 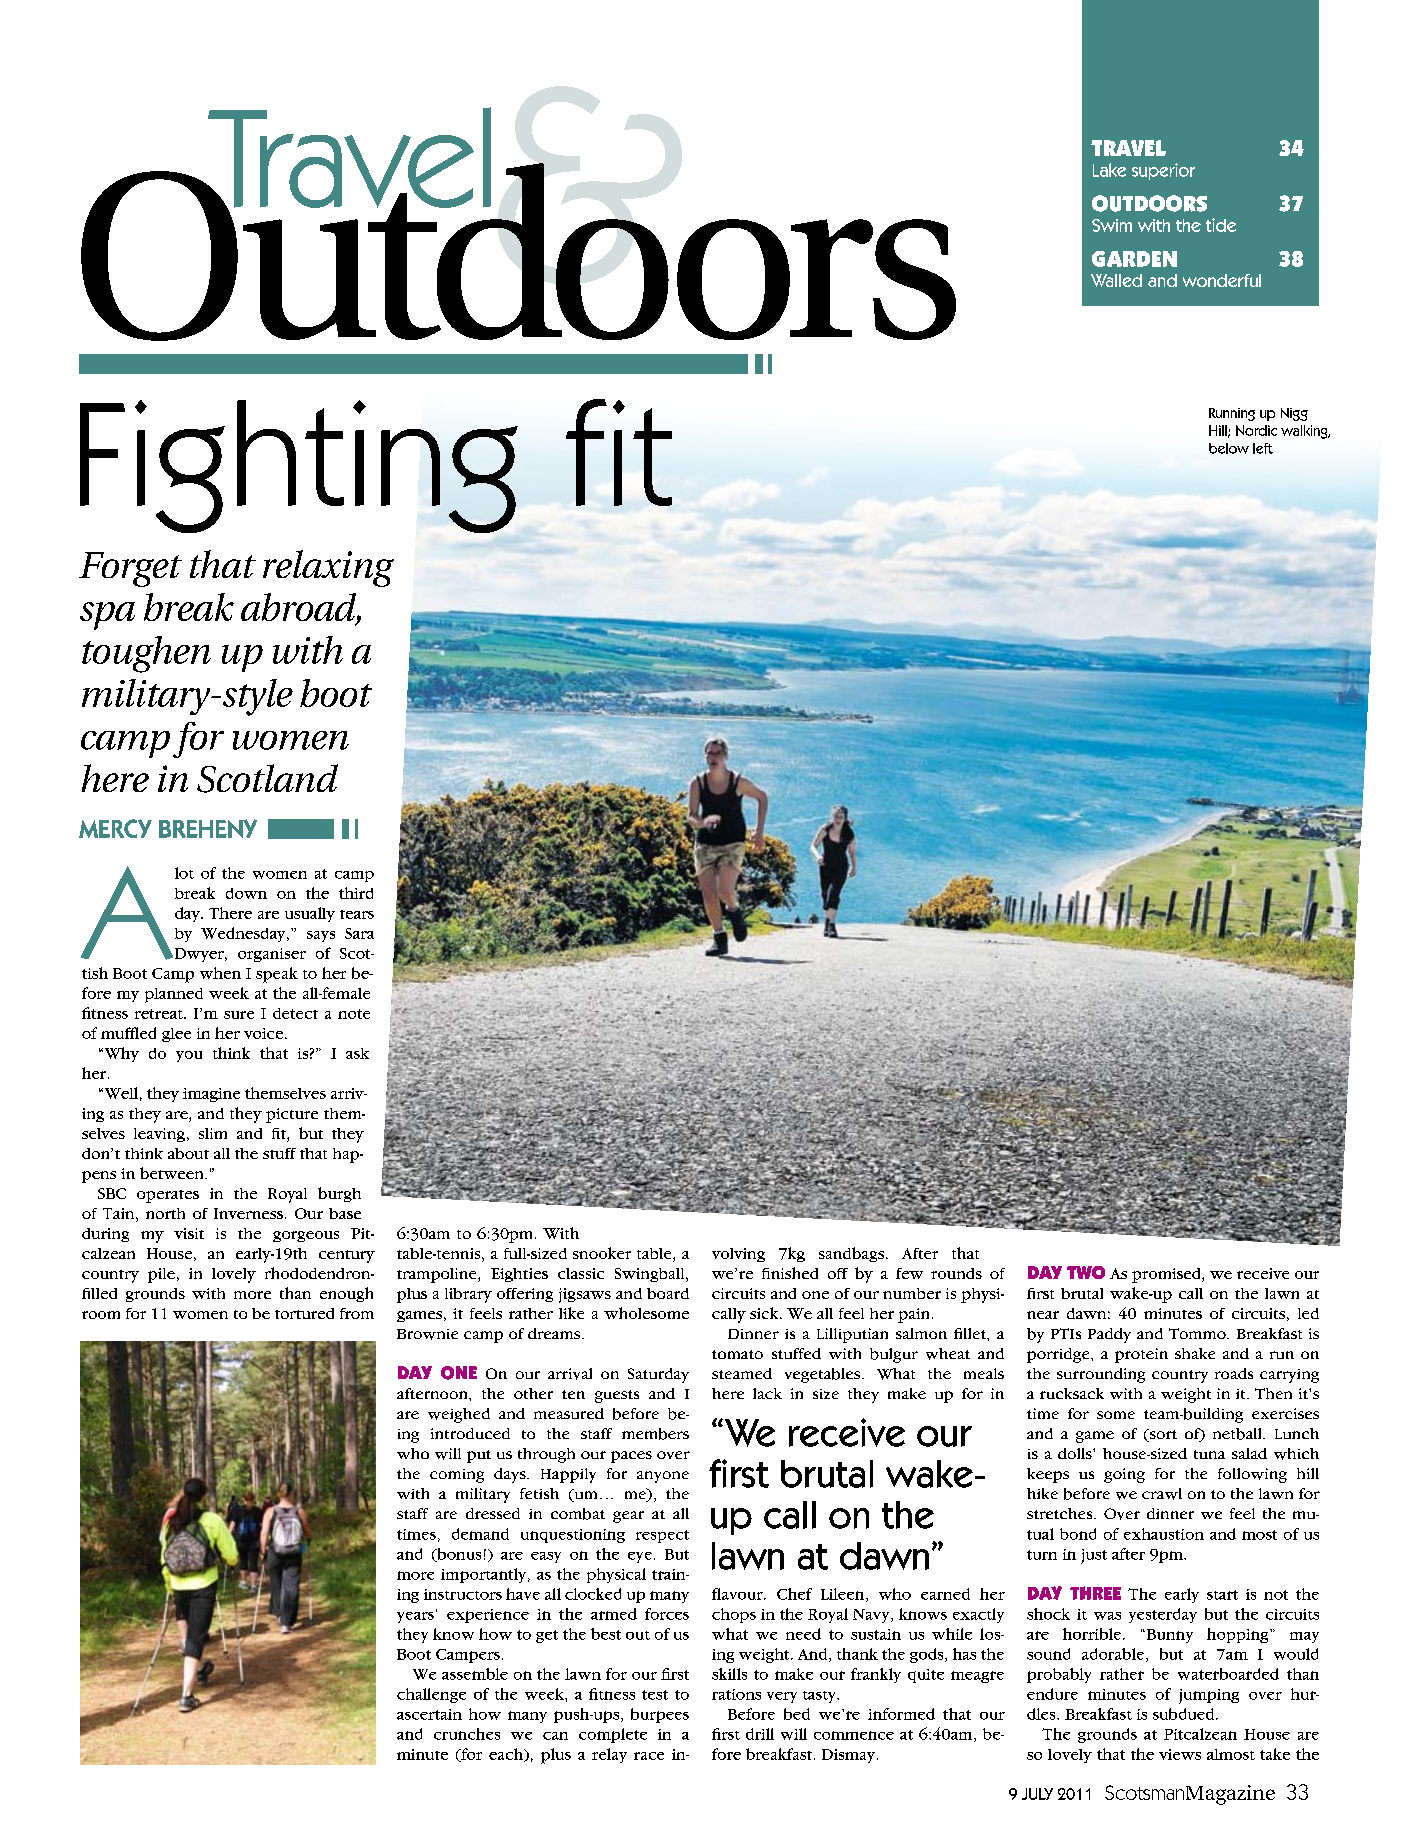 I want to click on Sara, so click(x=359, y=933).
